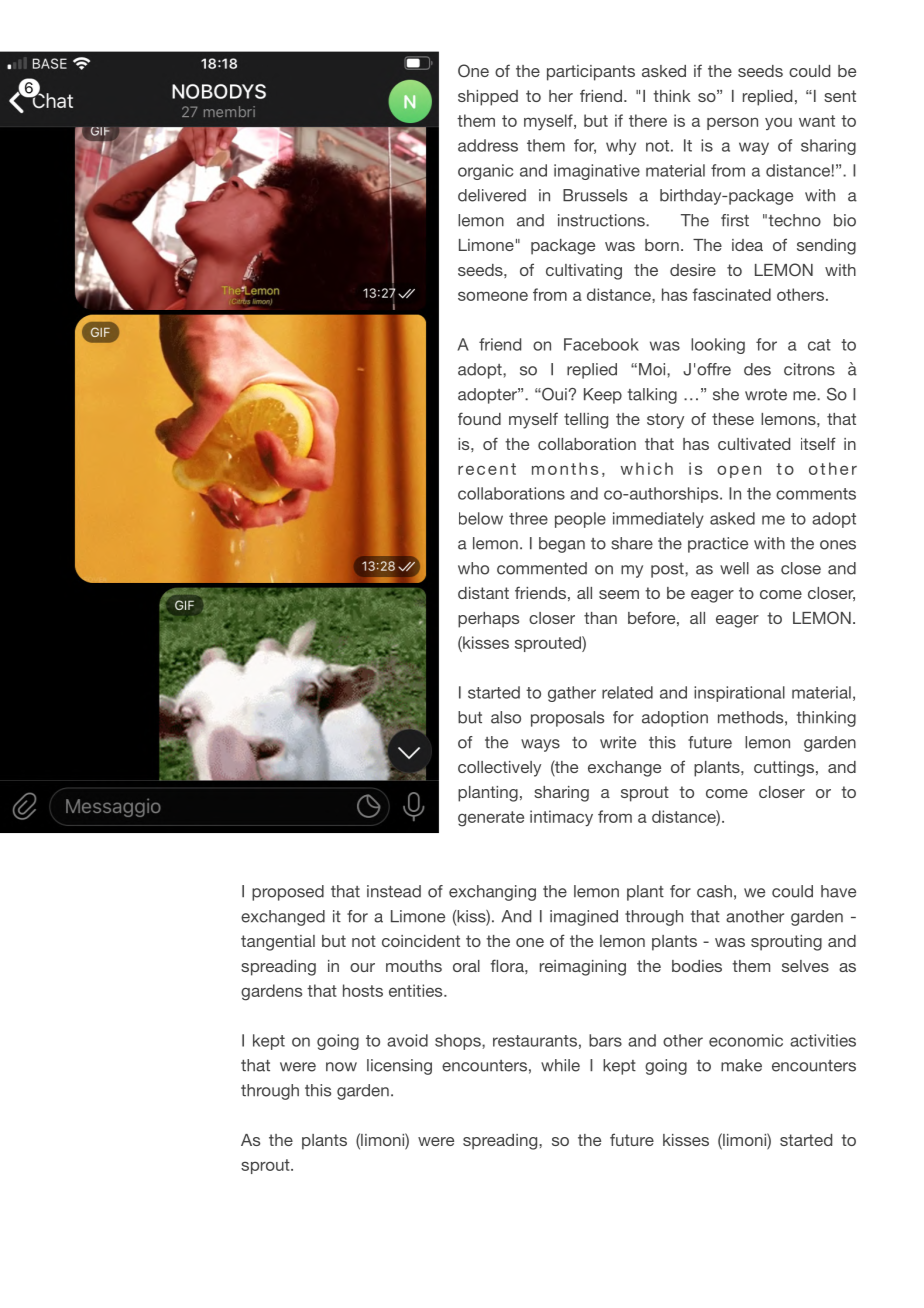 The image size is (924, 1308). I want to click on participants, so click(591, 73).
